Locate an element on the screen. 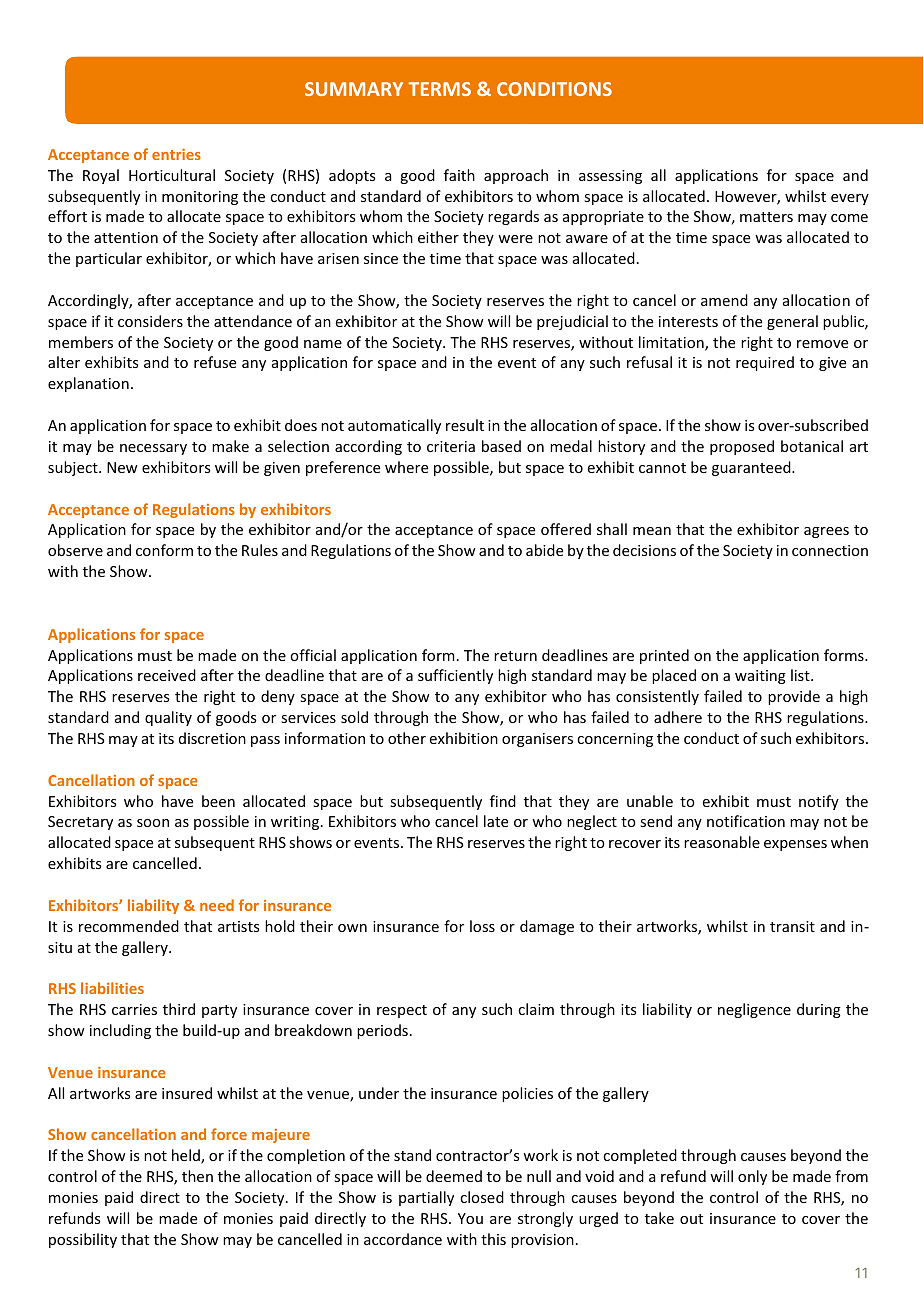  received is located at coordinates (167, 675).
